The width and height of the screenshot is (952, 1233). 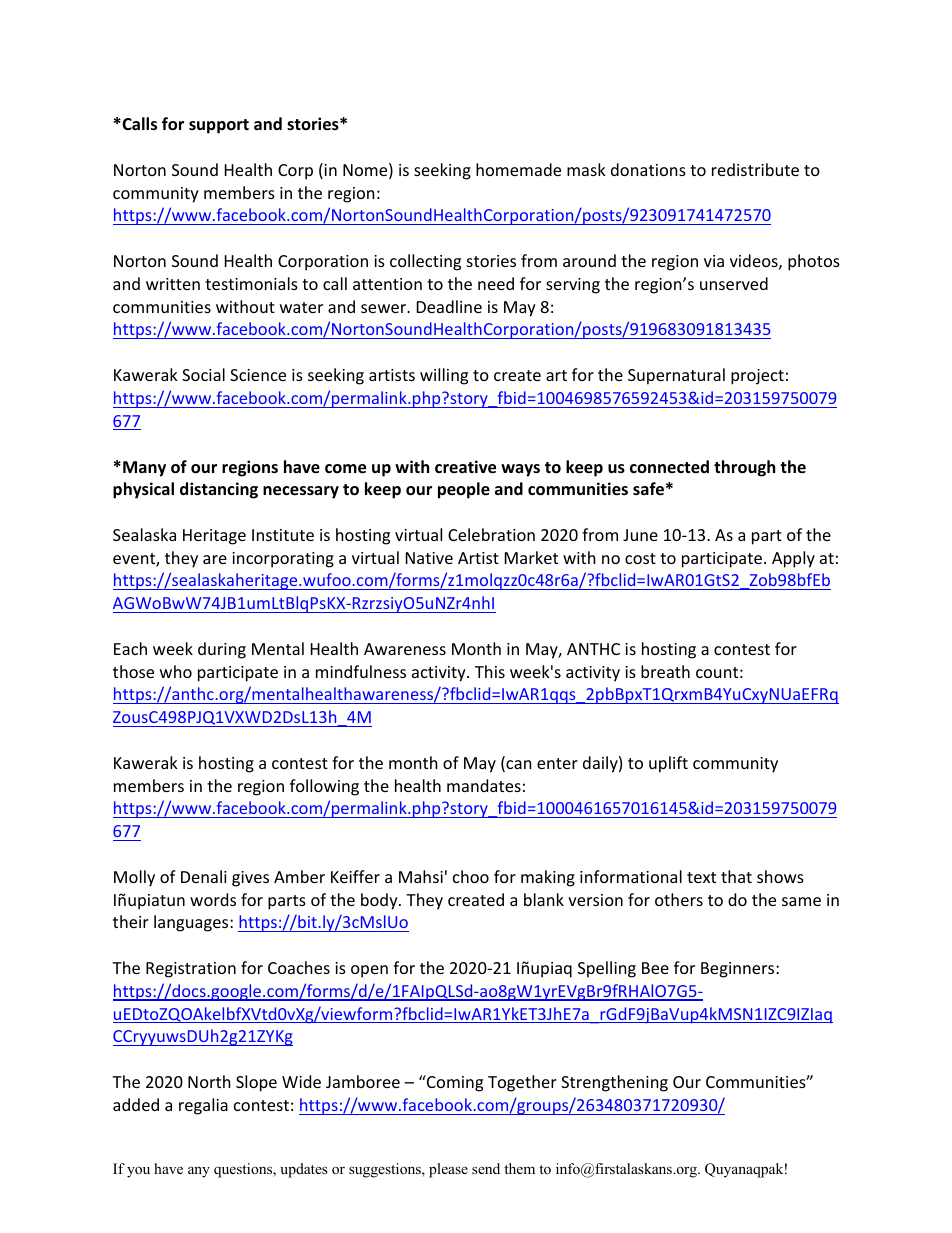 I want to click on Denali, so click(x=204, y=876).
